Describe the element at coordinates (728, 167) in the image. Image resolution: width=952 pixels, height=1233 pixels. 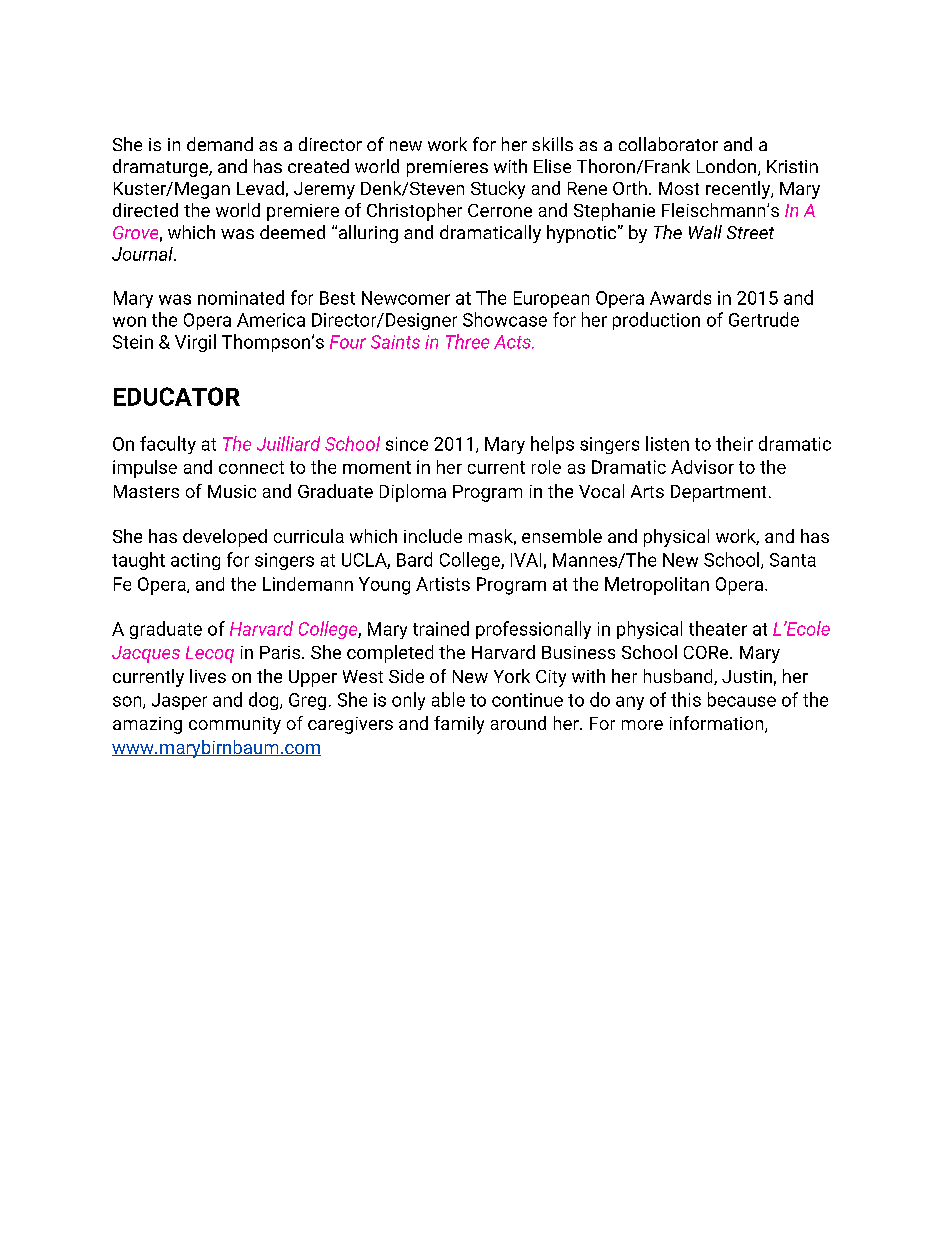
I see `London` at that location.
